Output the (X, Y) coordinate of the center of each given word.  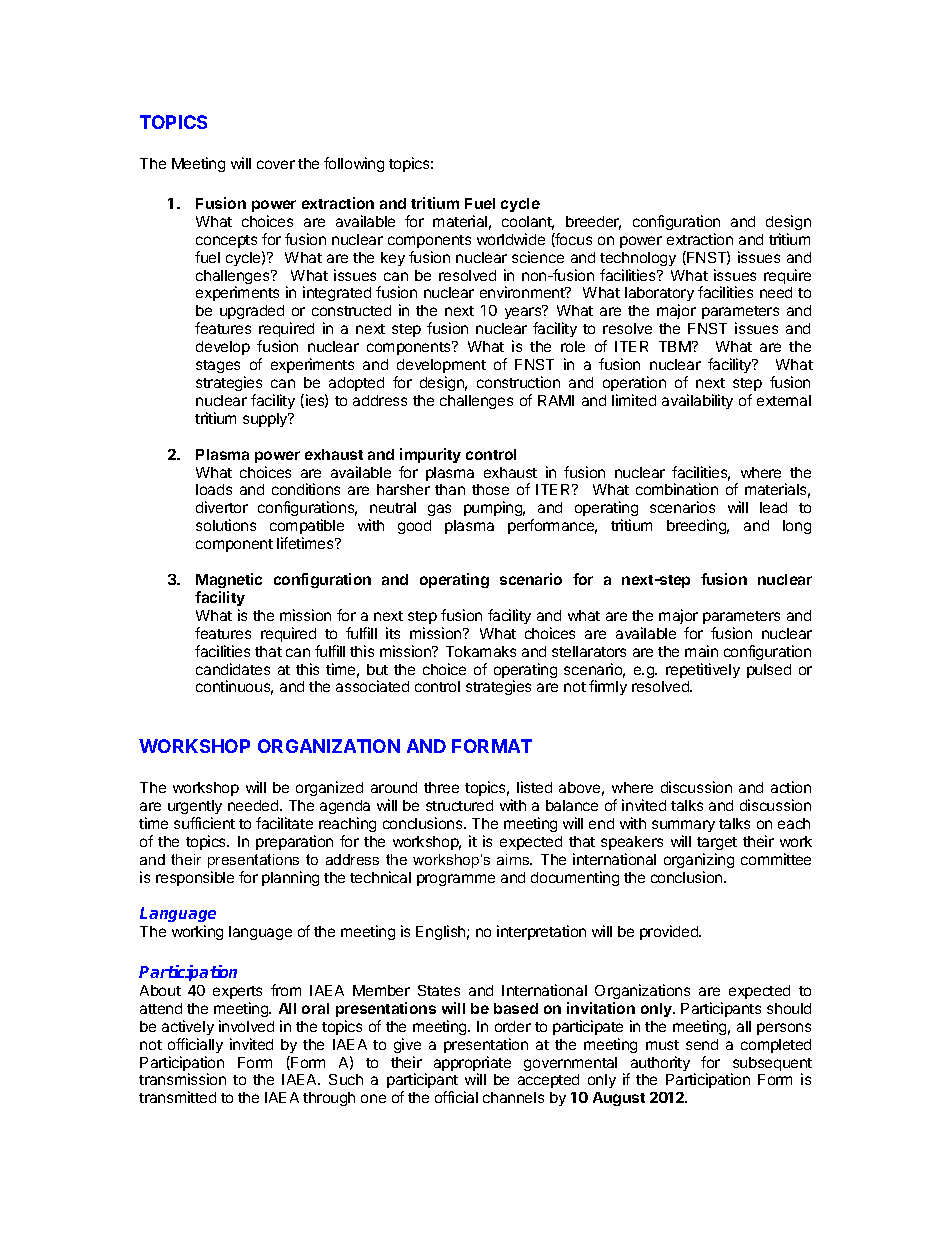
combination (677, 489)
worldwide (511, 239)
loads (214, 489)
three (441, 787)
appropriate (472, 1065)
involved (246, 1026)
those (490, 489)
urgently (195, 809)
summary (683, 826)
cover (276, 164)
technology (638, 259)
